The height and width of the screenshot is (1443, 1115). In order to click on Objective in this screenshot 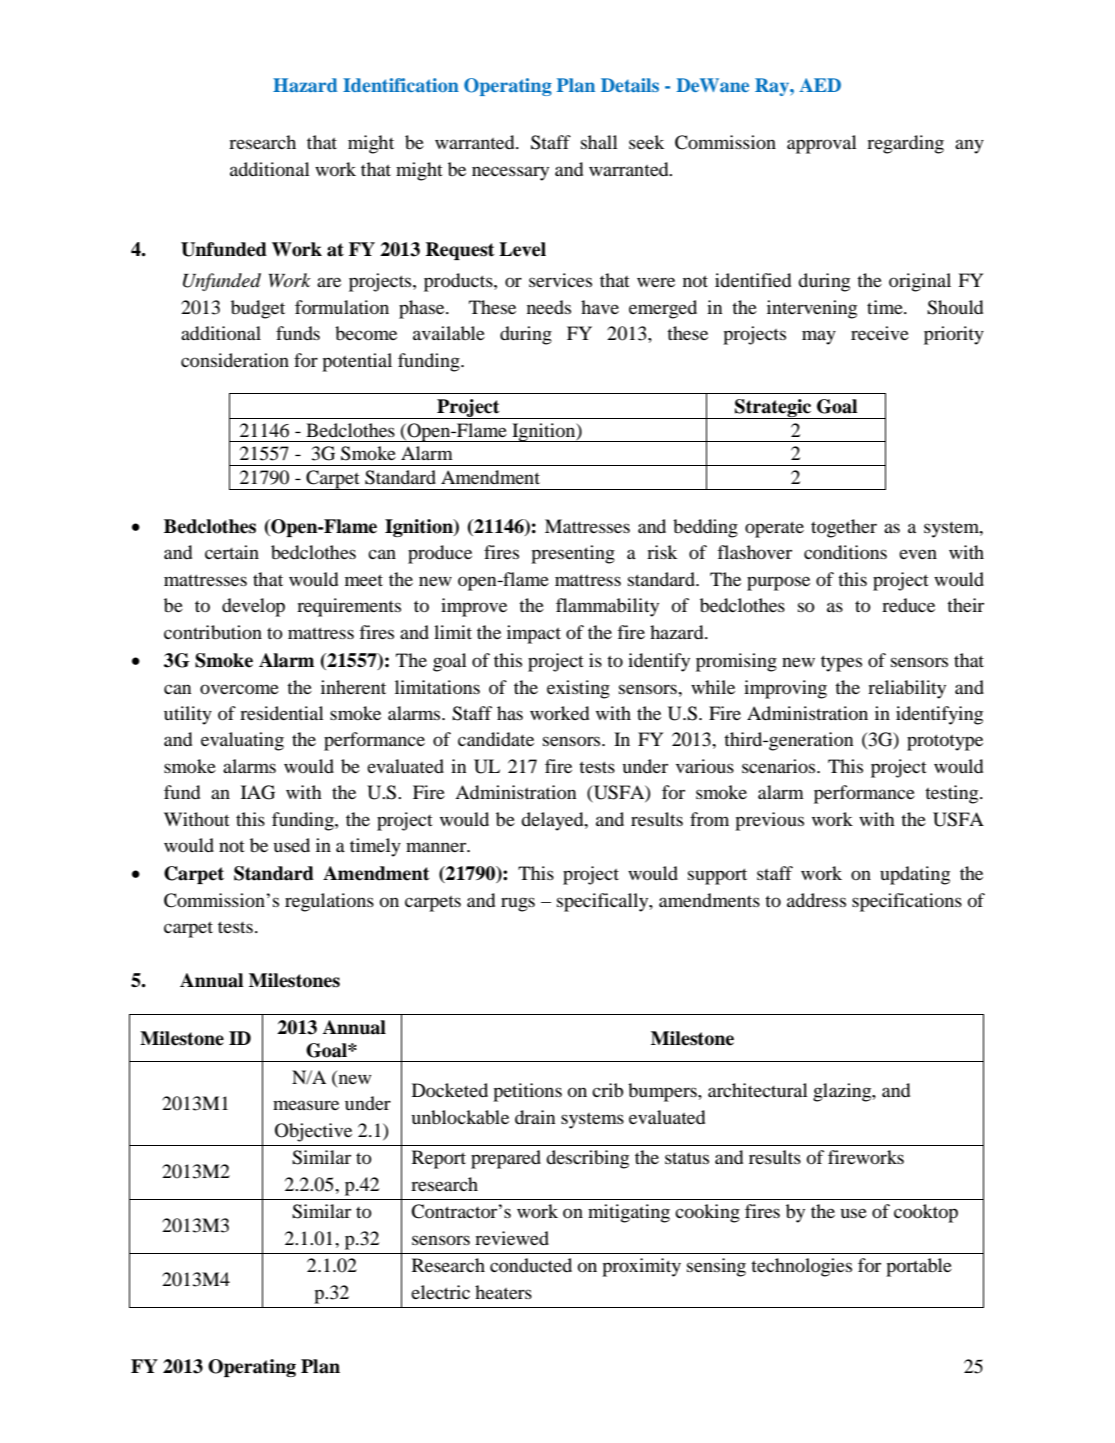, I will do `click(313, 1132)`.
